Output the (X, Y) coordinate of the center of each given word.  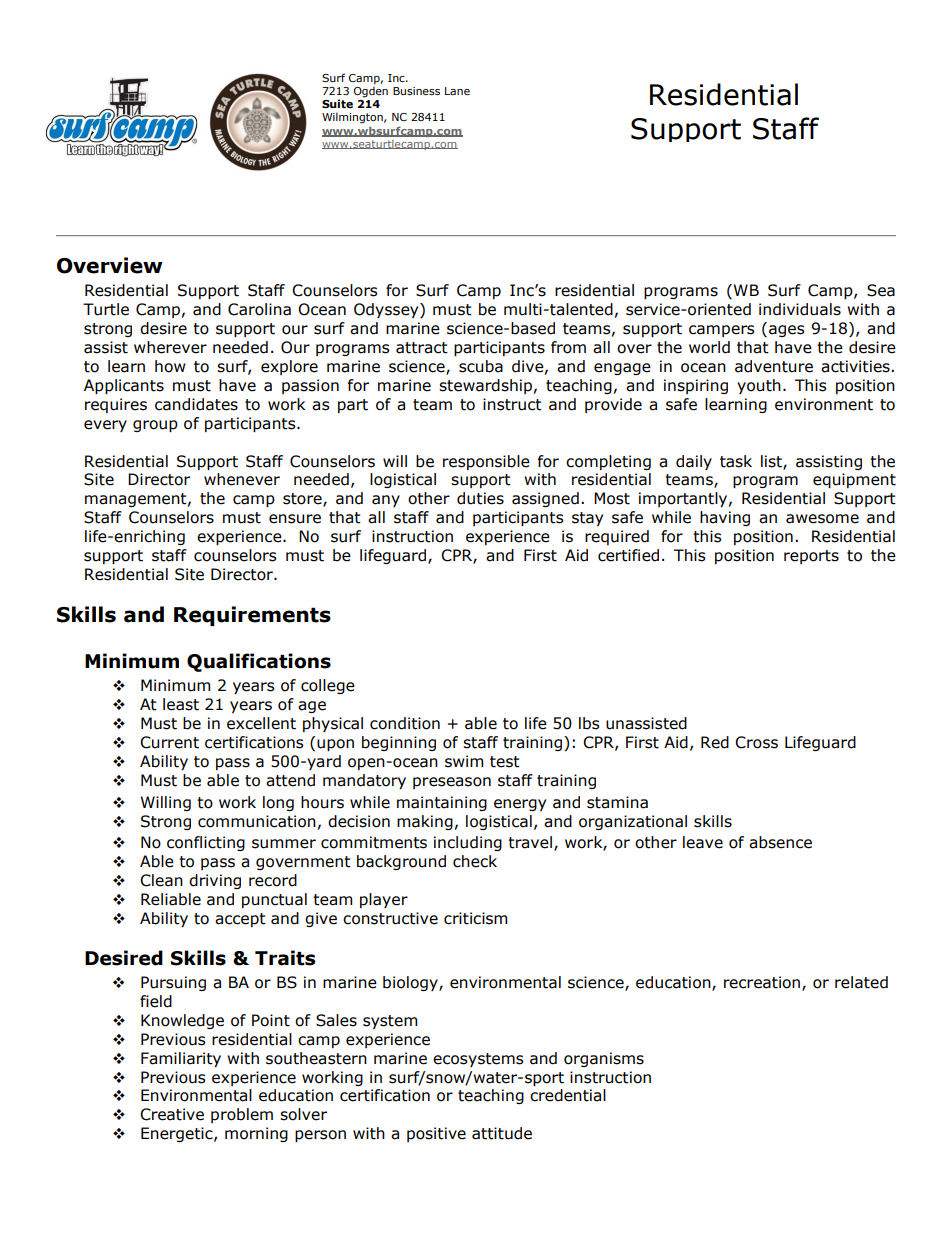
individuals (800, 309)
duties (480, 498)
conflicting (206, 843)
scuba (481, 366)
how (170, 366)
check (475, 861)
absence (780, 842)
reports (811, 557)
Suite (337, 103)
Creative (172, 1114)
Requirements (252, 616)
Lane (457, 91)
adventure (774, 366)
